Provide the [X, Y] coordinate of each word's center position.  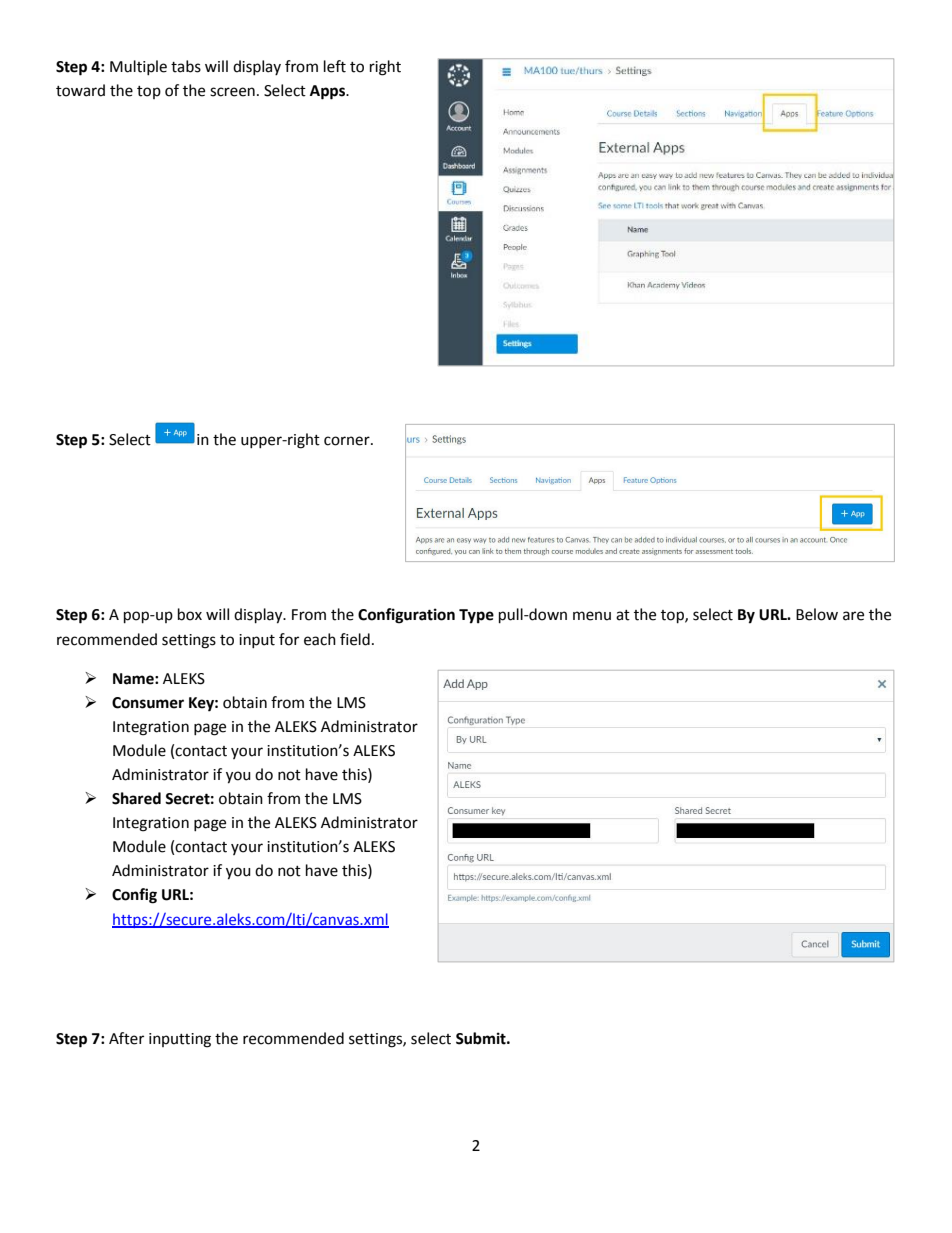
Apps [328, 92]
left [335, 66]
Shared [136, 798]
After [126, 1038]
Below [817, 614]
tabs [186, 66]
